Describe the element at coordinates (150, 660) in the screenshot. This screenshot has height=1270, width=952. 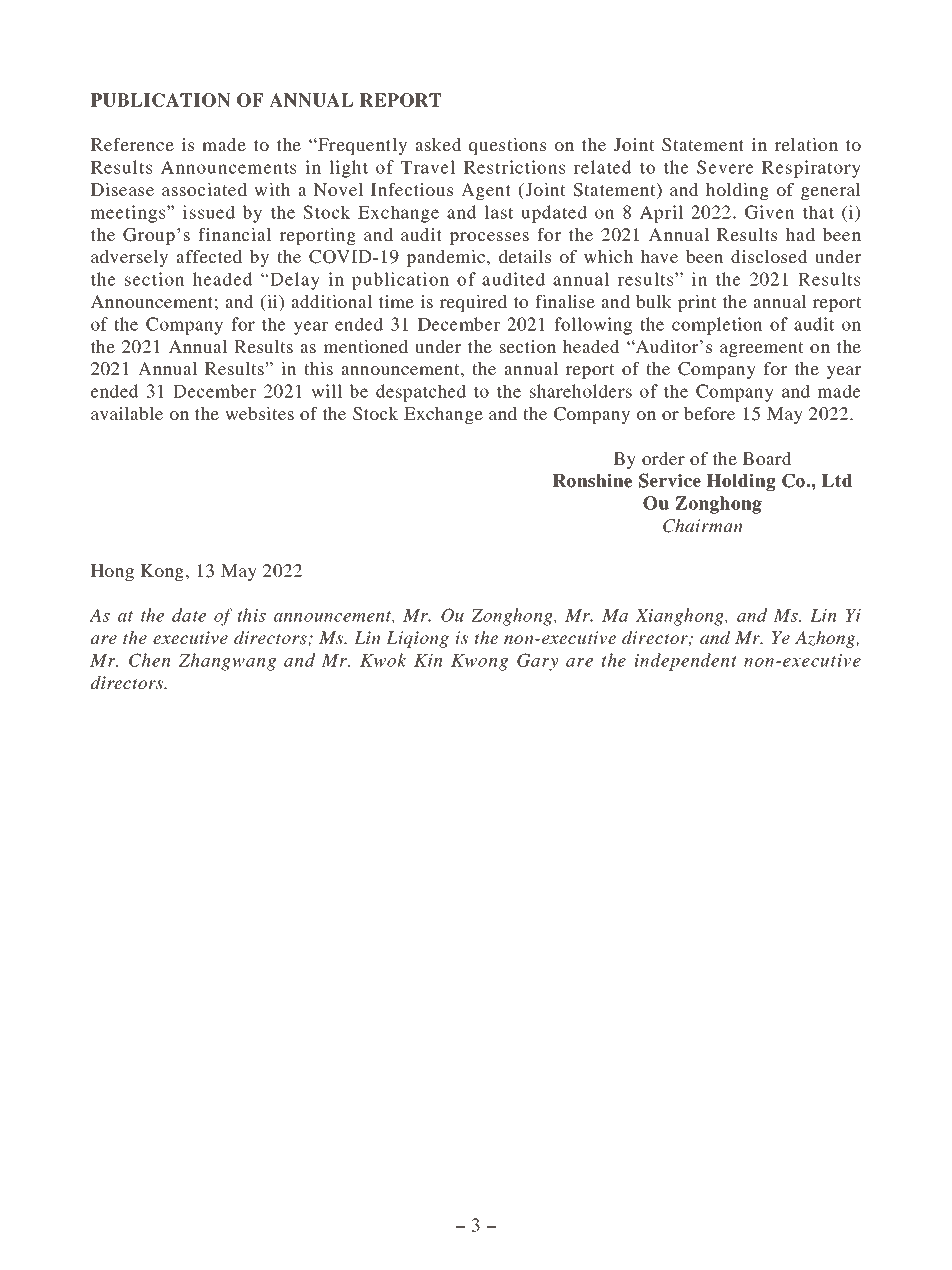
I see `Chen` at that location.
